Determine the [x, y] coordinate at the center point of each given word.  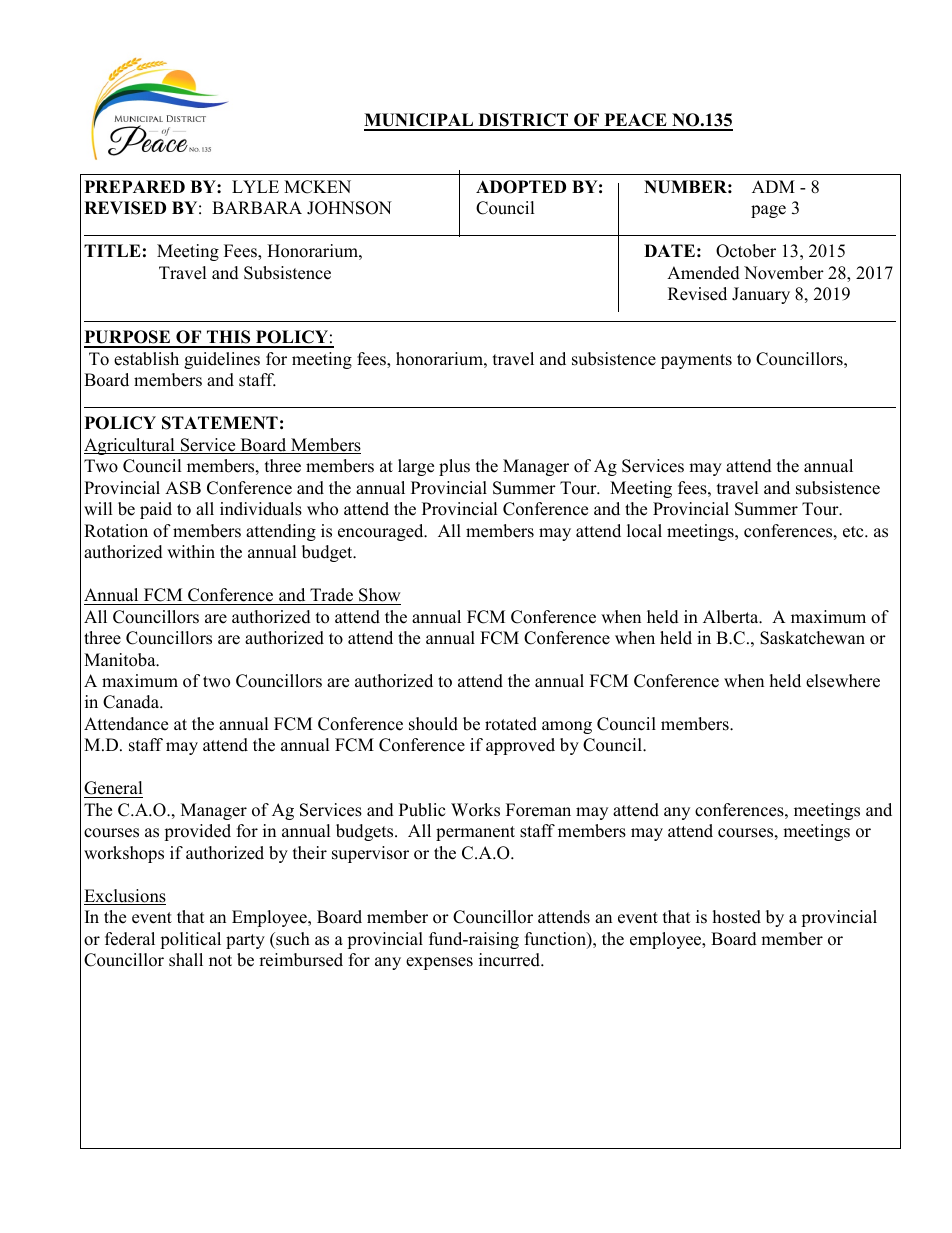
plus [454, 467]
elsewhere [843, 681]
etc [854, 532]
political [190, 940]
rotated [511, 724]
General [113, 789]
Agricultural [130, 446]
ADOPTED [521, 187]
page [768, 211]
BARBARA [257, 207]
